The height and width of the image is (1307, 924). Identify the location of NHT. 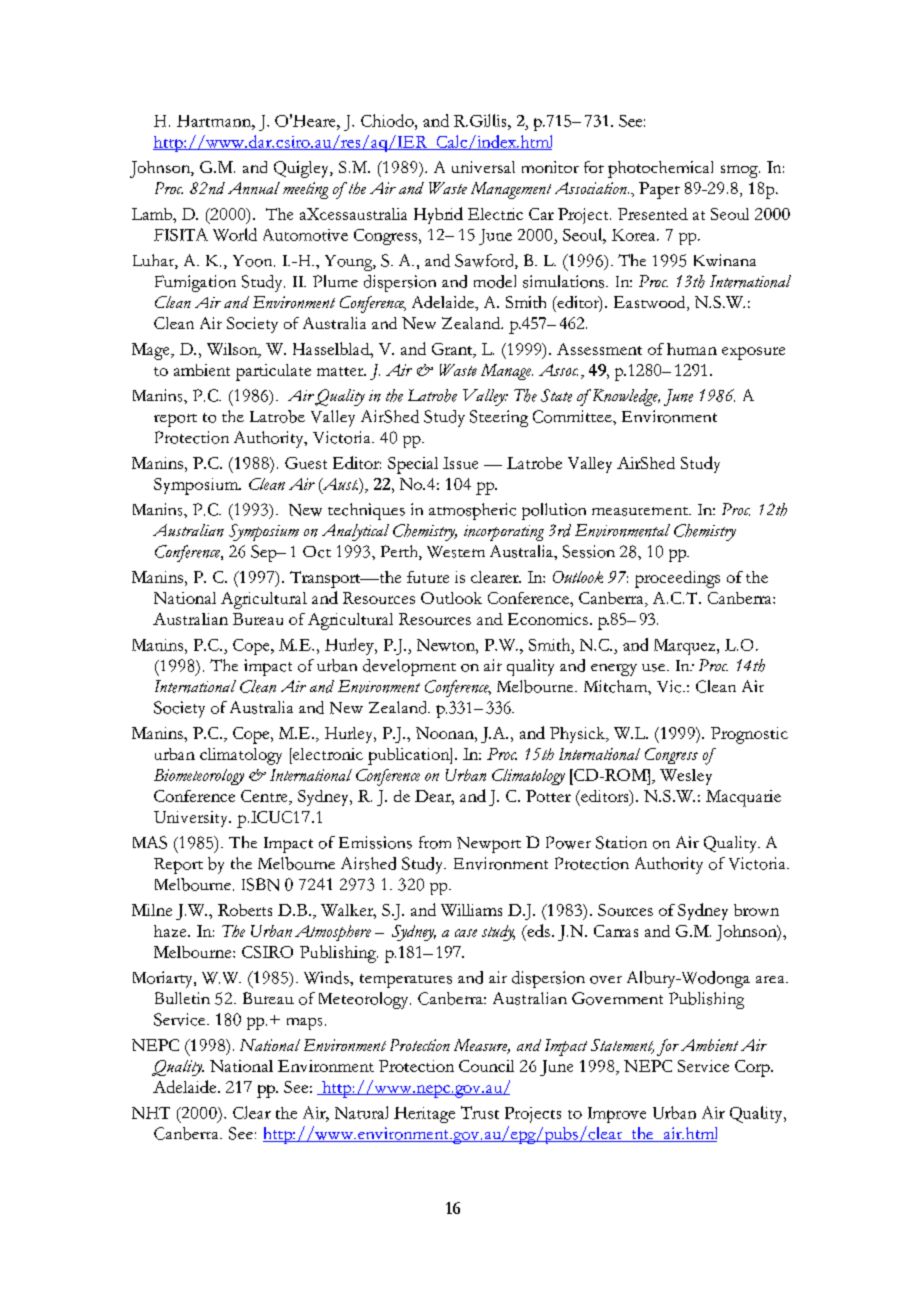
(151, 1113).
